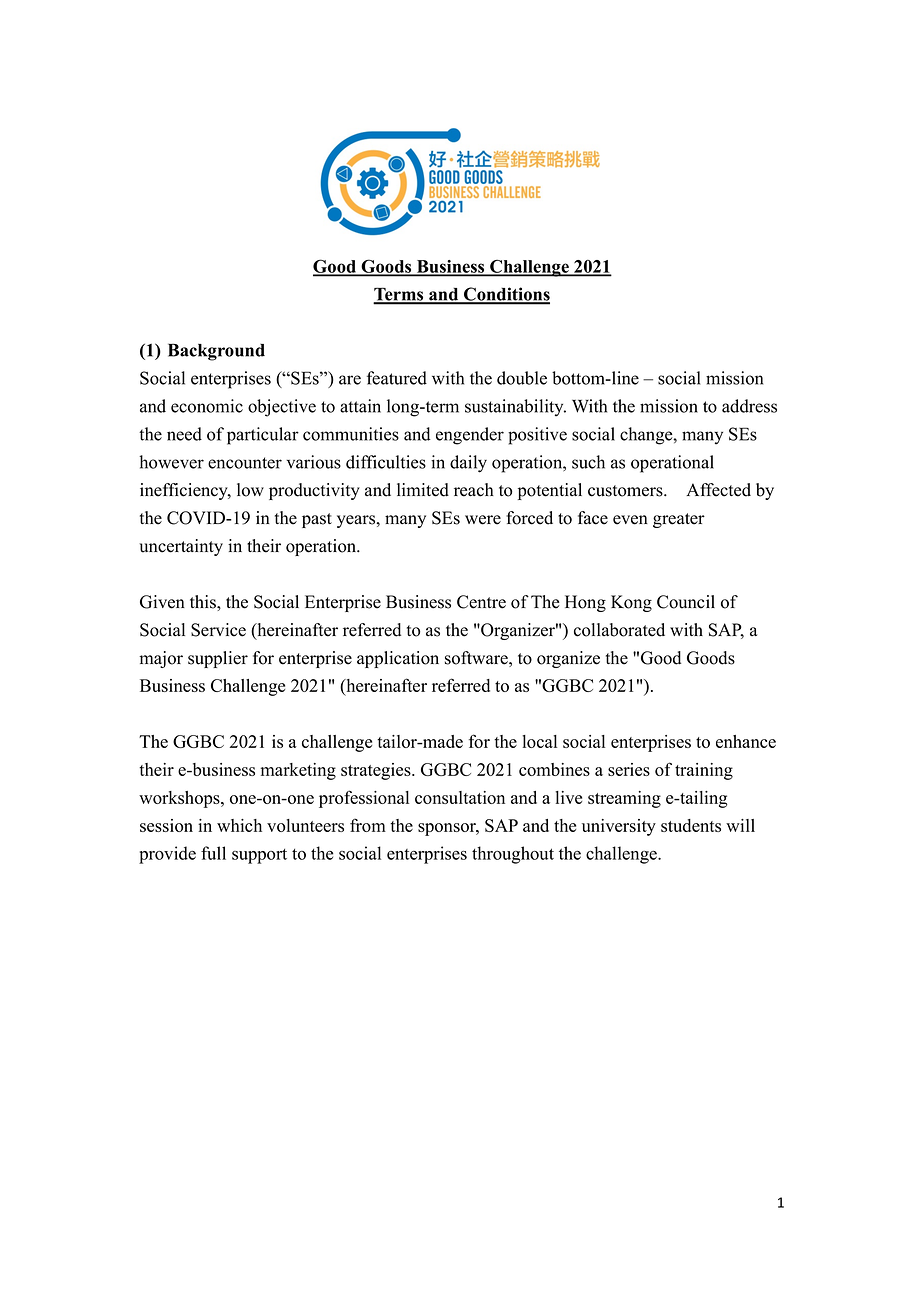 This screenshot has height=1308, width=924. Describe the element at coordinates (213, 853) in the screenshot. I see `full` at that location.
